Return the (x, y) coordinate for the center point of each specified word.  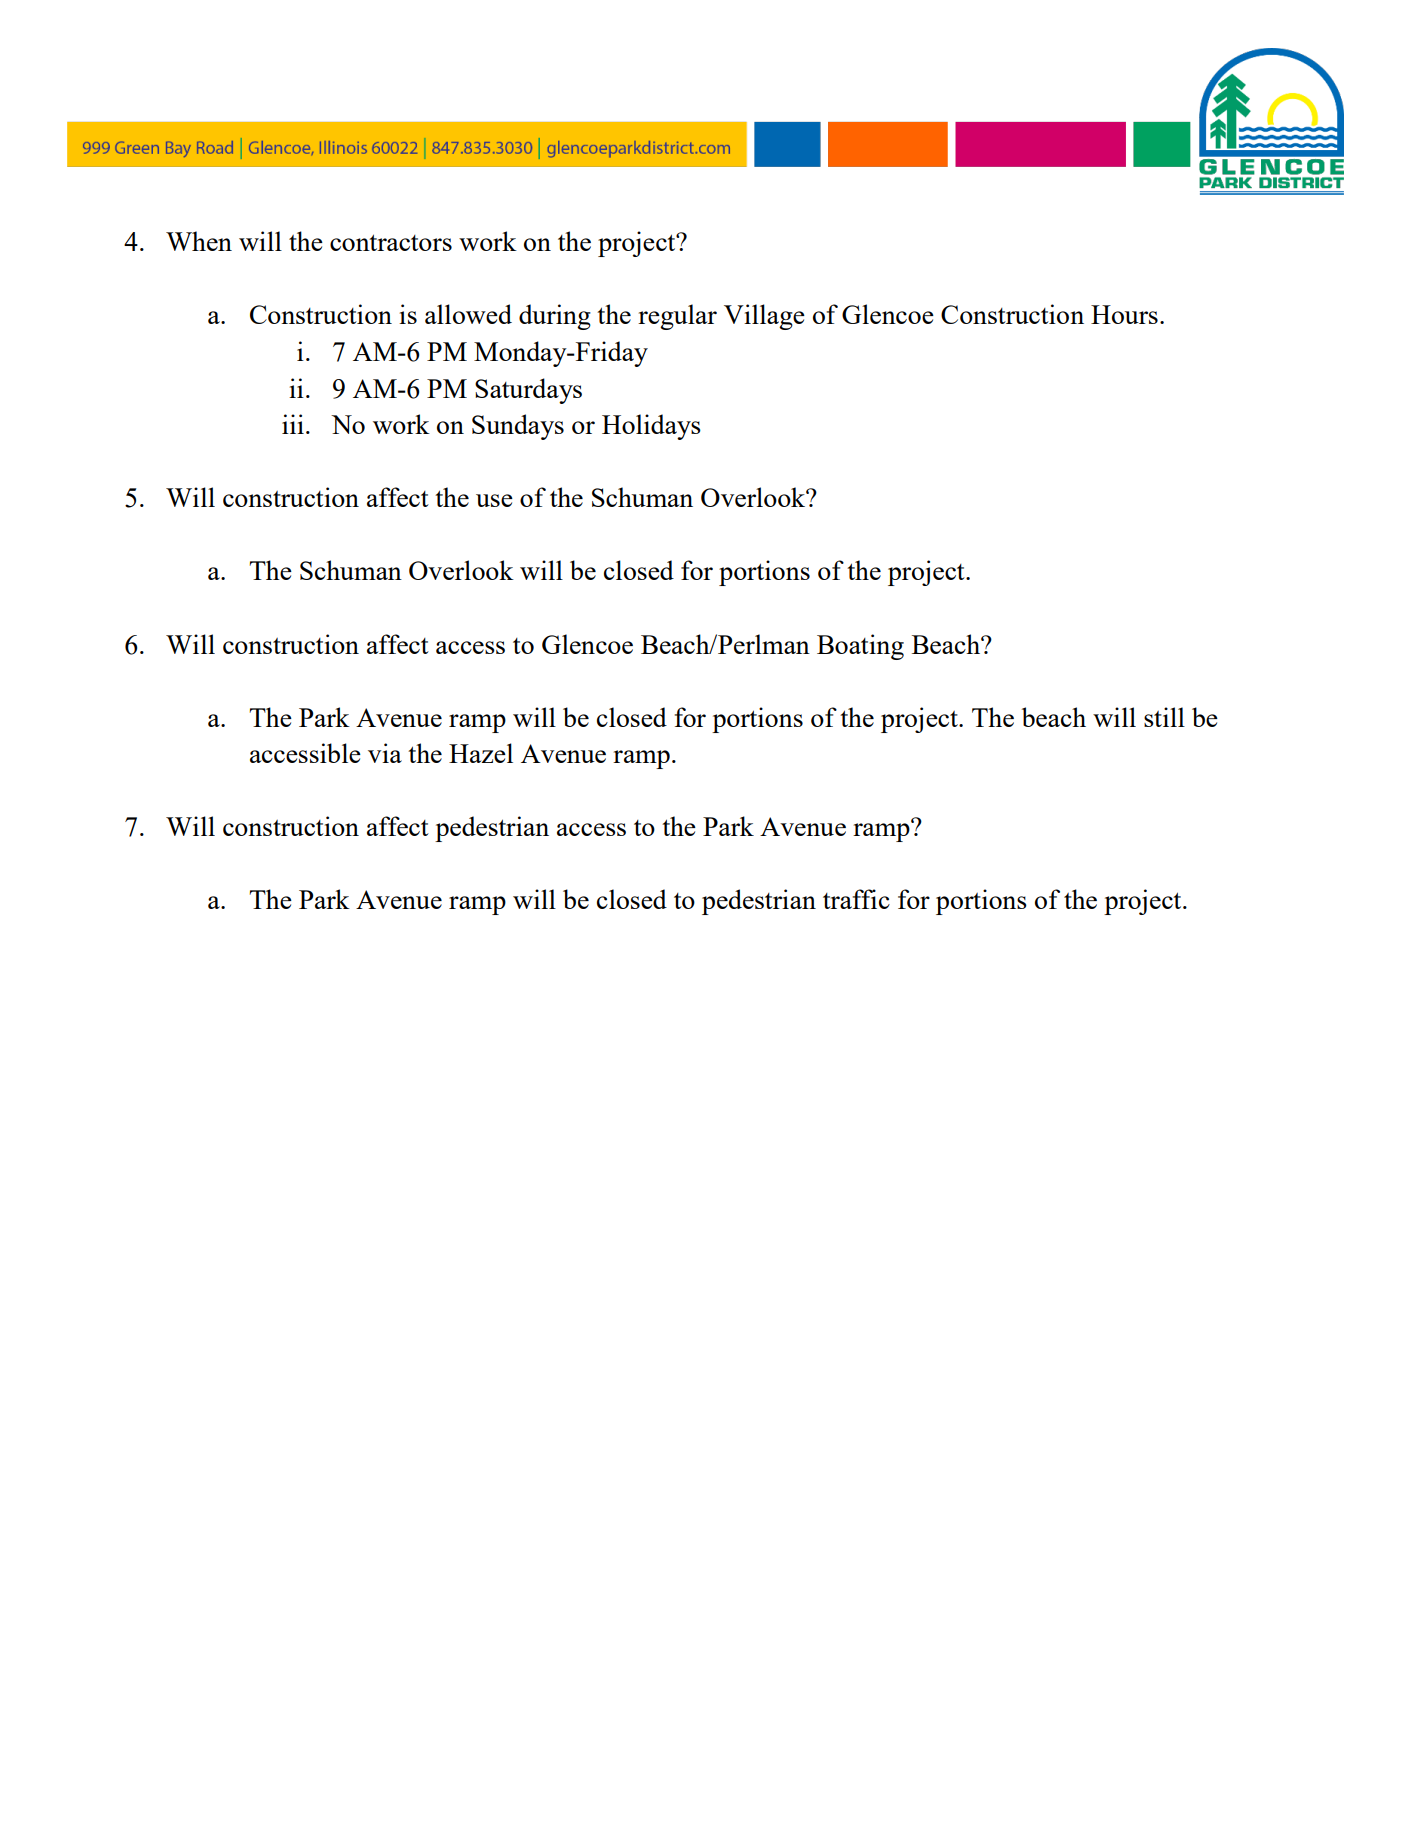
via (385, 753)
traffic (856, 899)
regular (677, 317)
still (1164, 717)
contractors (391, 242)
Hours (1124, 314)
